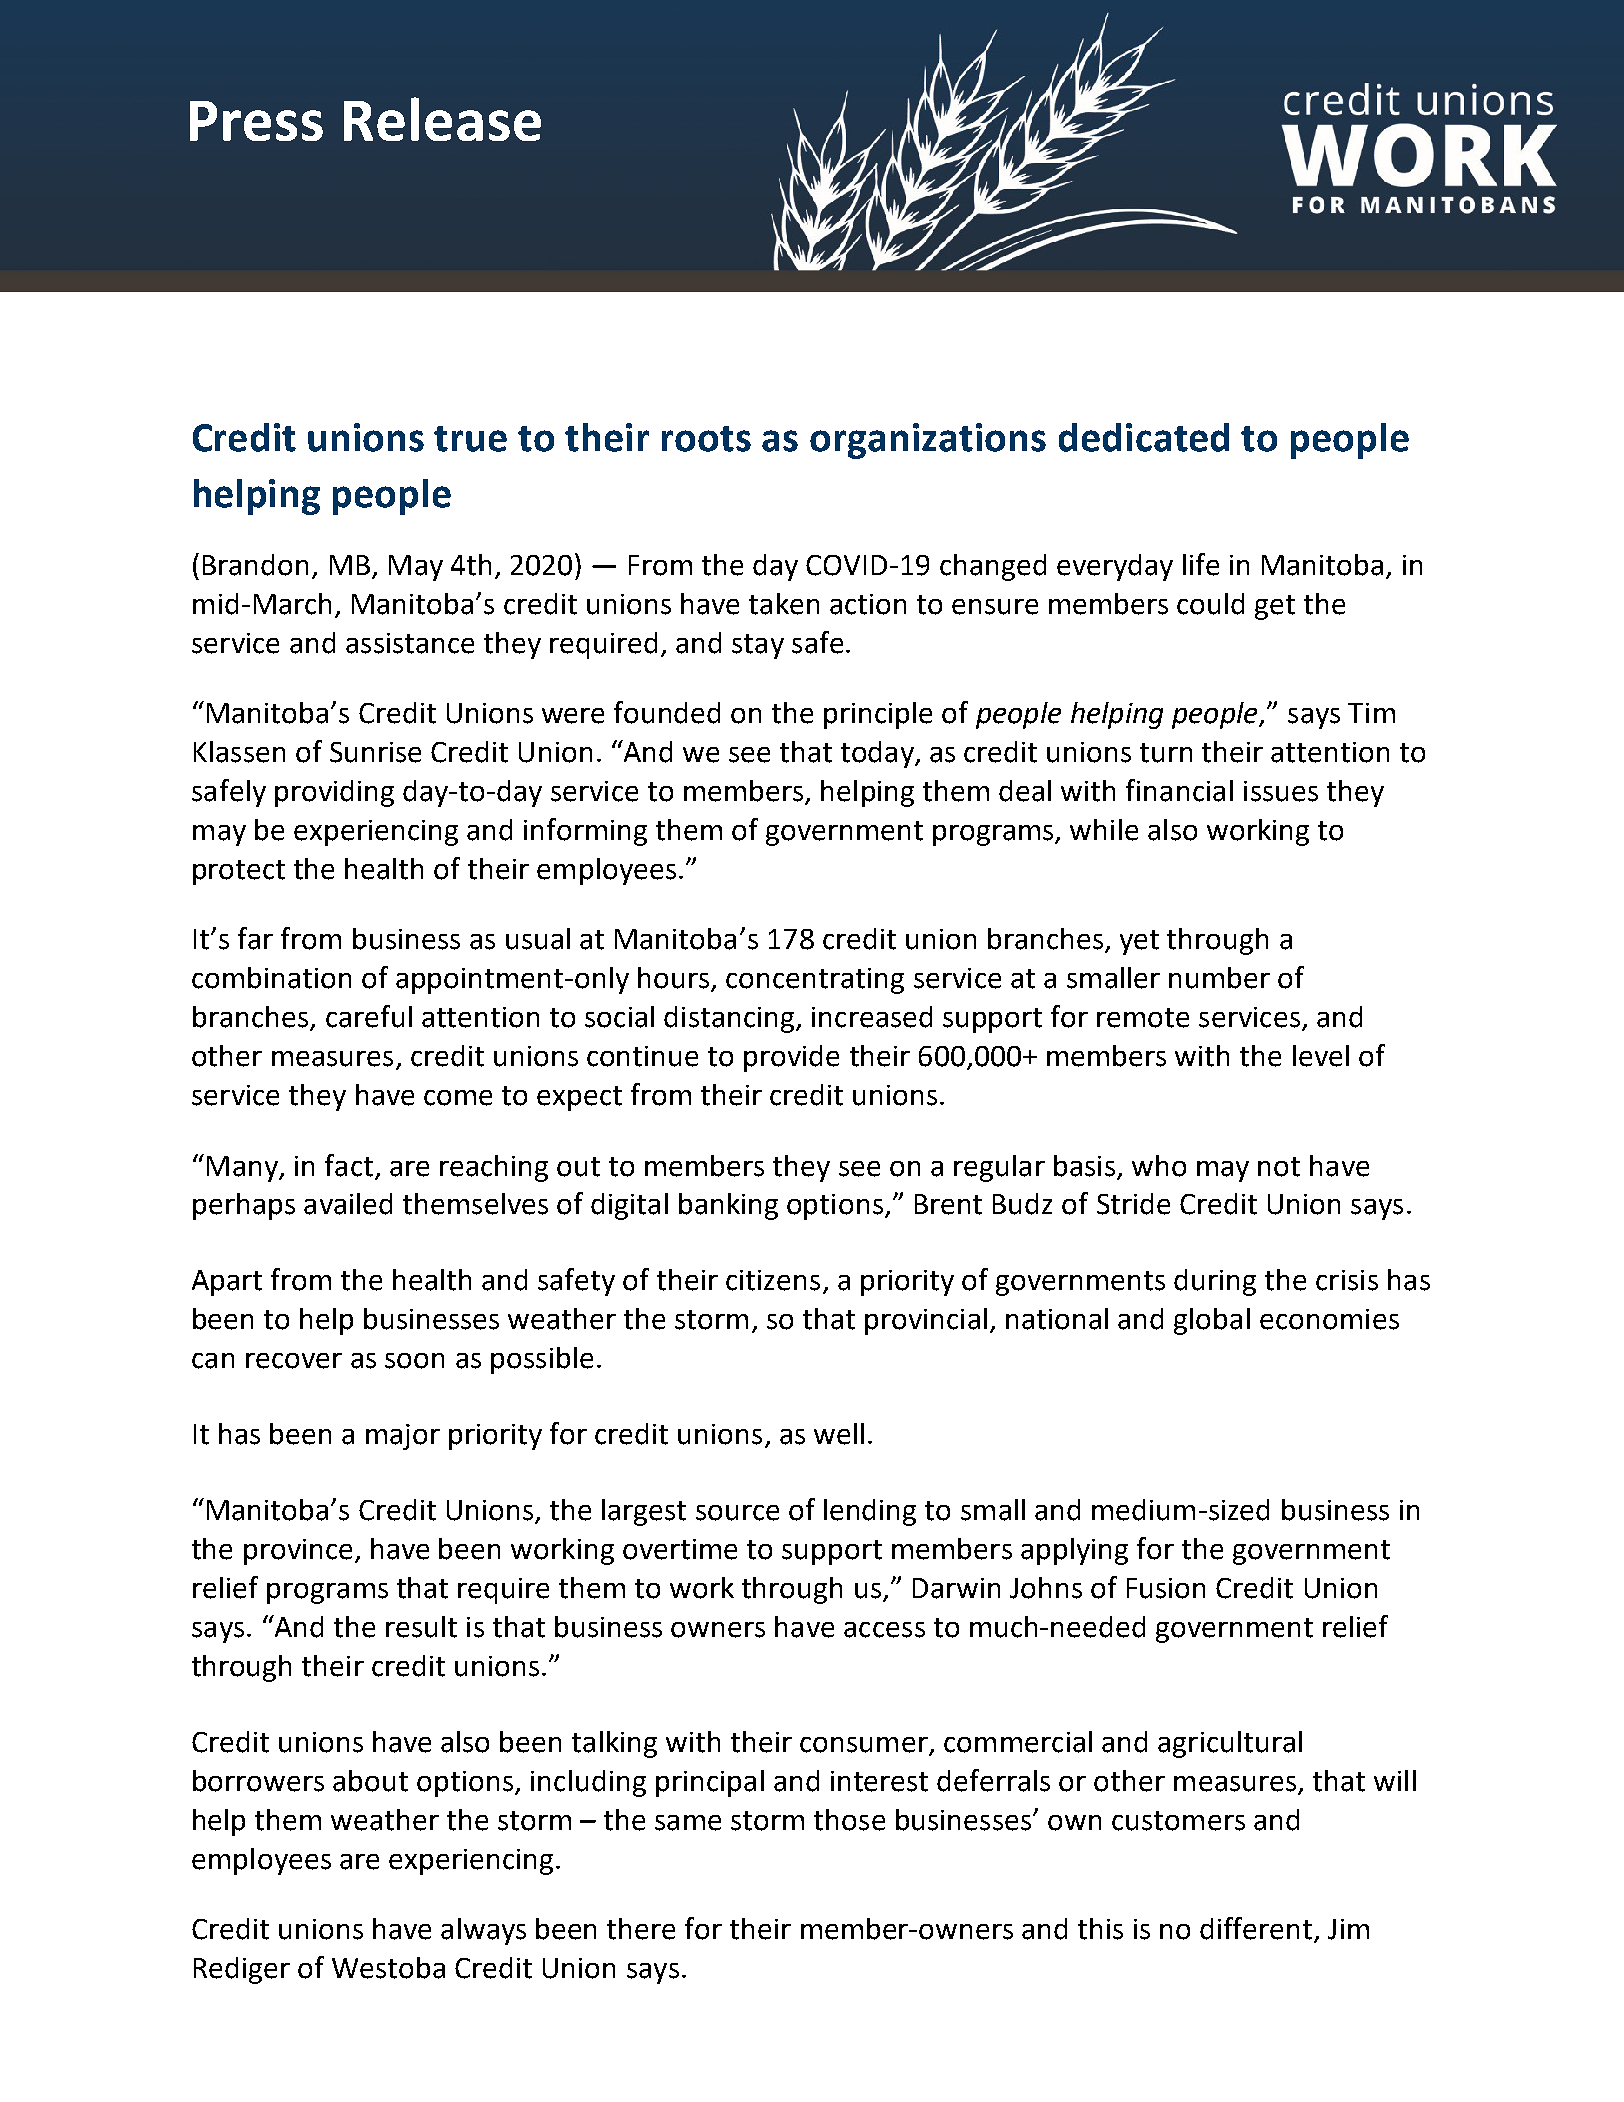 This image has width=1624, height=2102. What do you see at coordinates (791, 1058) in the image?
I see `provide` at bounding box center [791, 1058].
